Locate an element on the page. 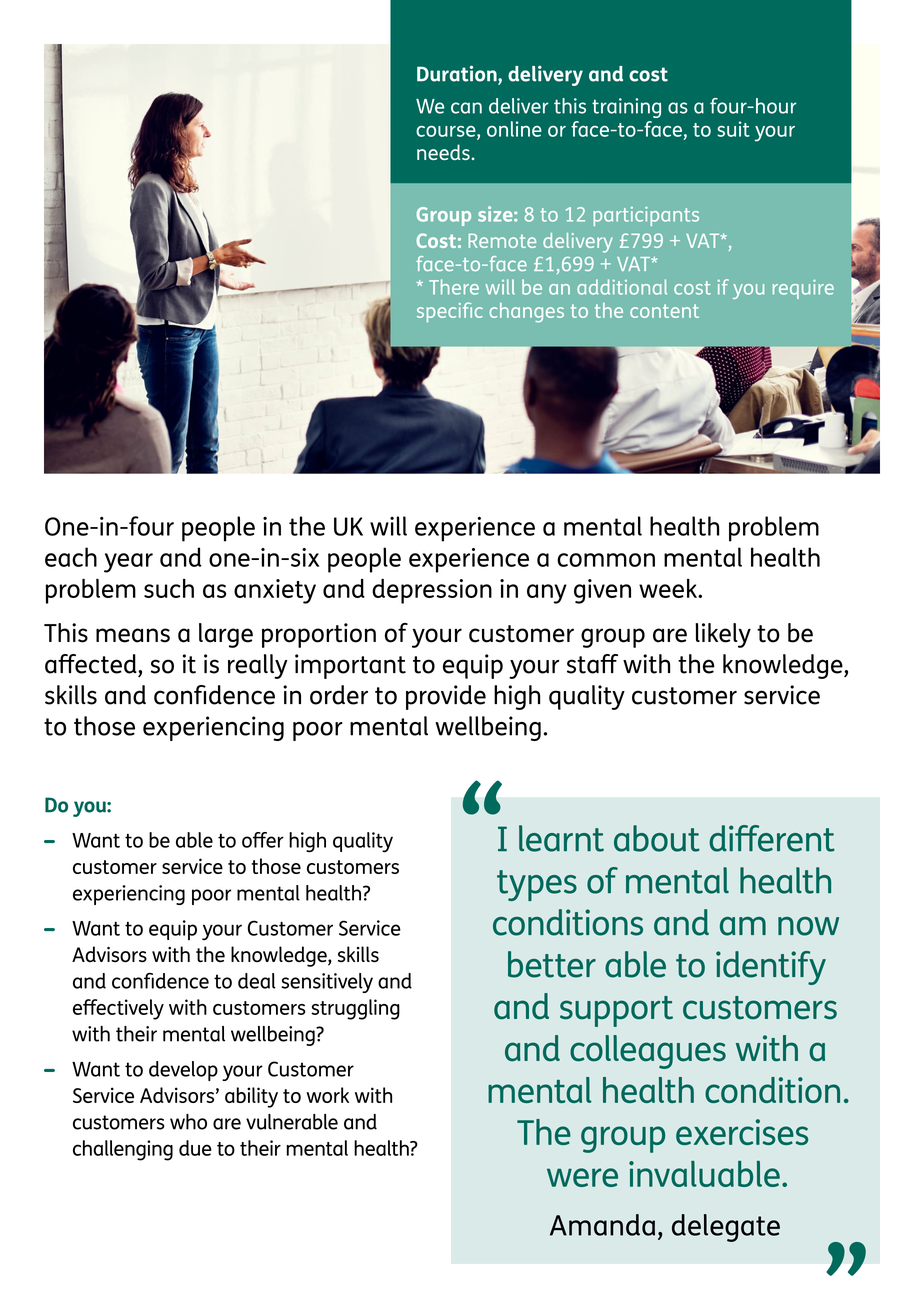 Image resolution: width=924 pixels, height=1308 pixels. means is located at coordinates (133, 635).
